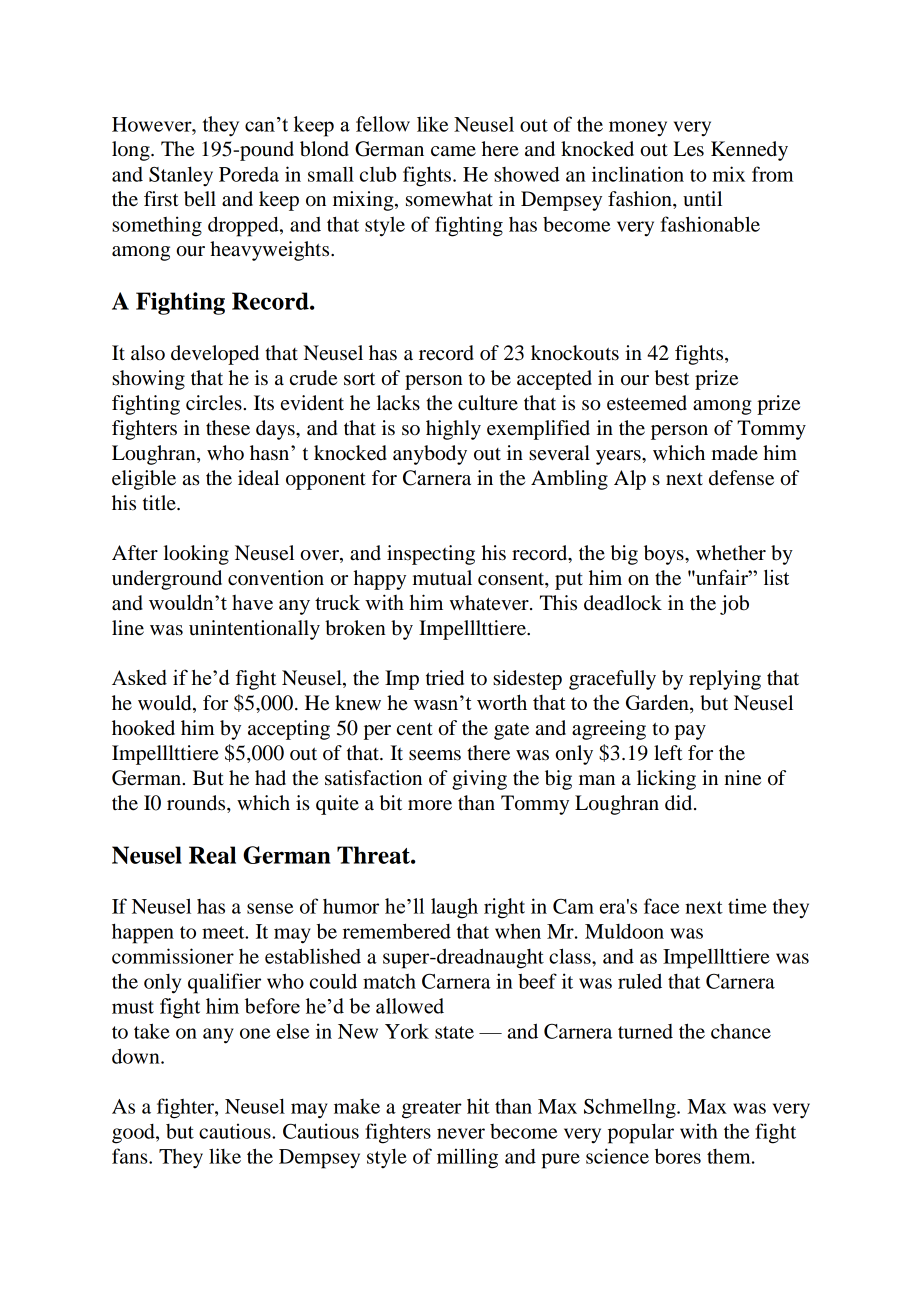 Image resolution: width=924 pixels, height=1307 pixels. Describe the element at coordinates (131, 1156) in the page. I see `fans` at that location.
